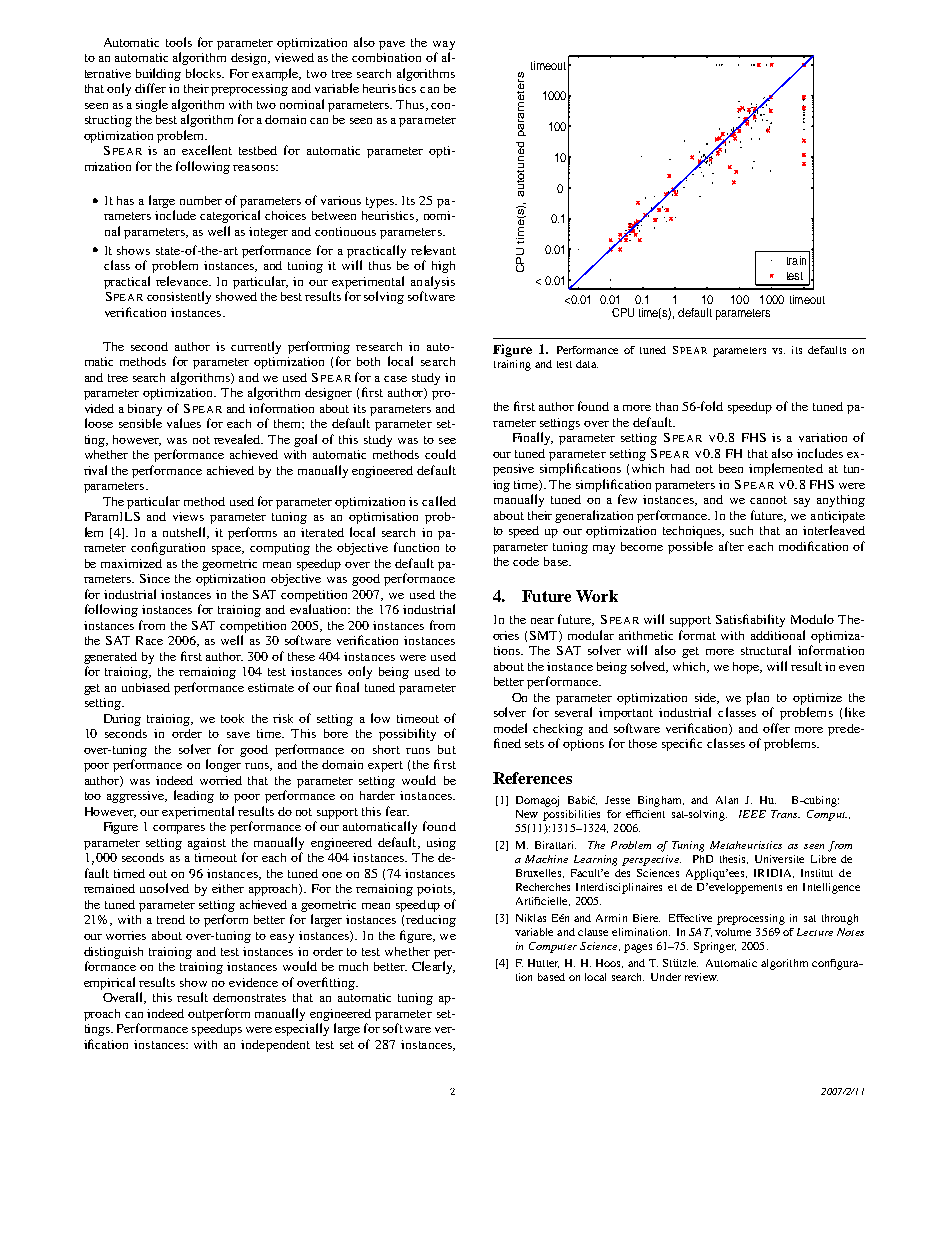 The height and width of the screenshot is (1233, 952). What do you see at coordinates (727, 800) in the screenshot?
I see `Alan` at bounding box center [727, 800].
